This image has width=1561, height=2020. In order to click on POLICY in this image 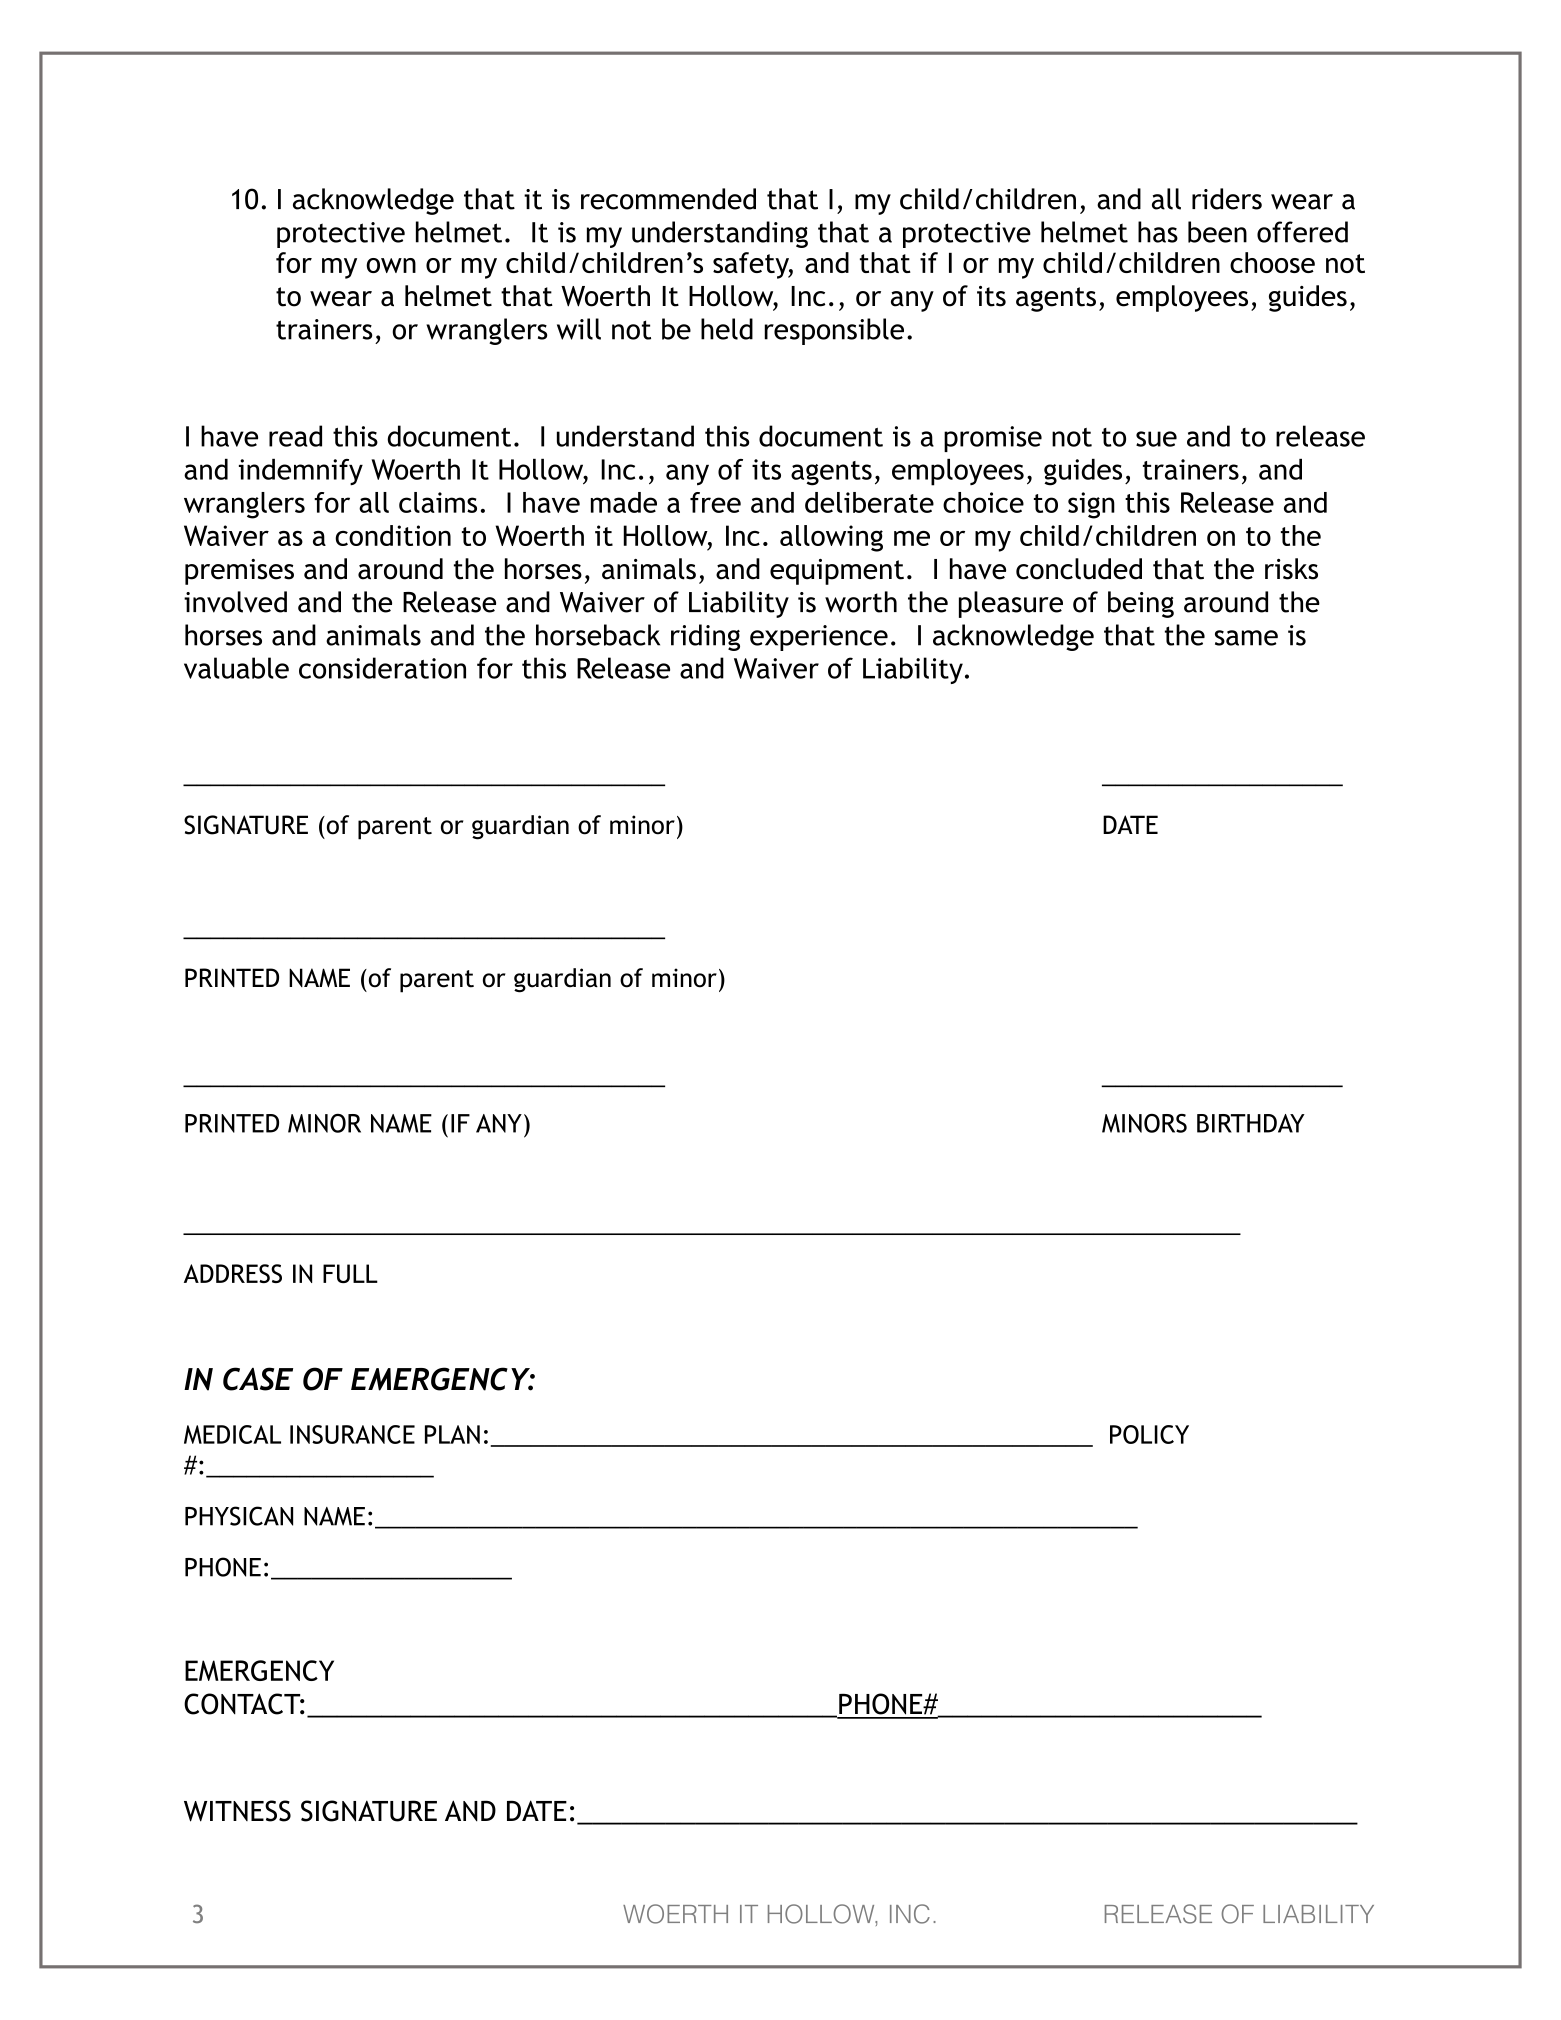, I will do `click(1149, 1434)`.
